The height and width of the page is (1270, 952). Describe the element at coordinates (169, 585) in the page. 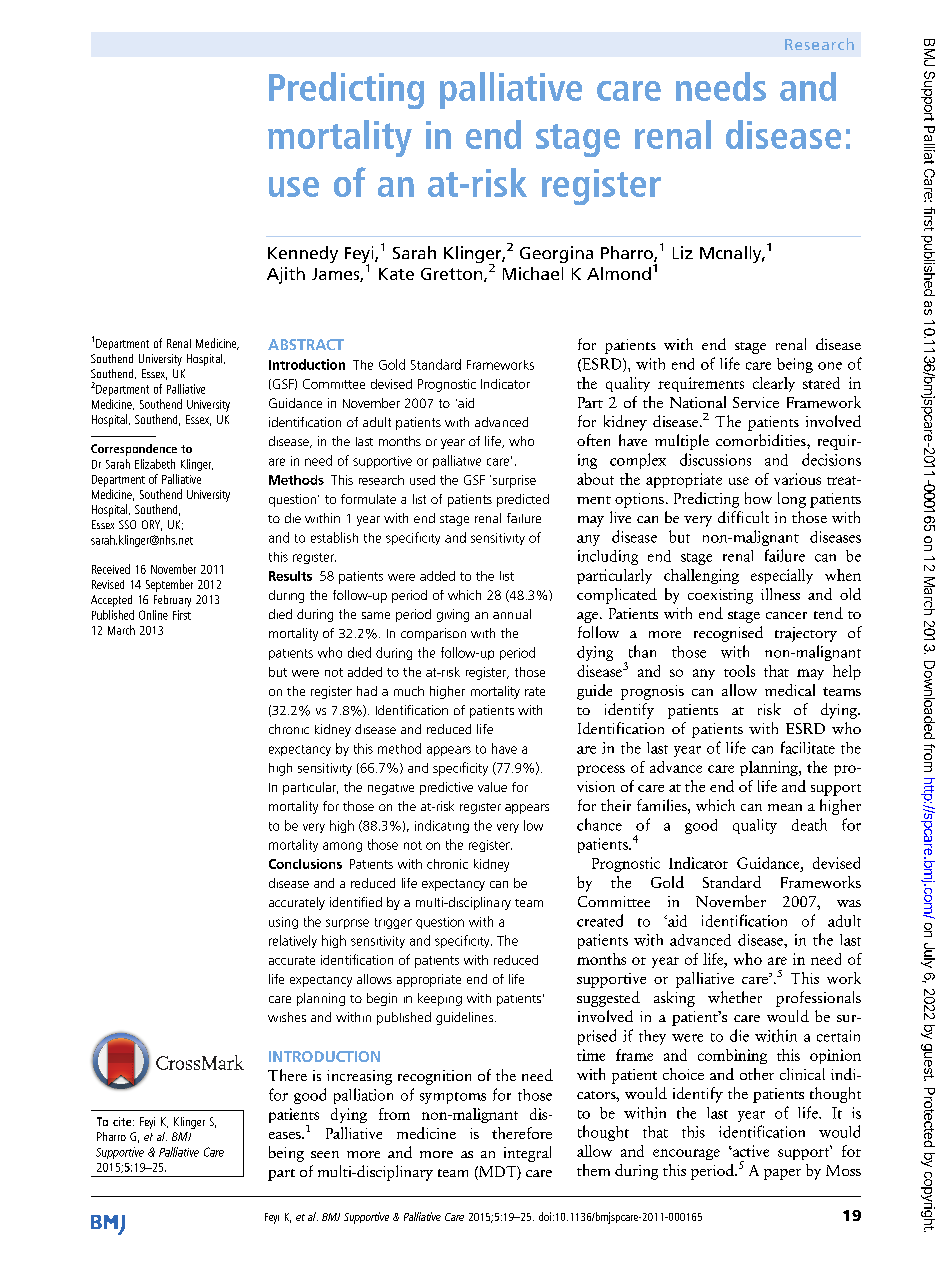

I see `September` at that location.
